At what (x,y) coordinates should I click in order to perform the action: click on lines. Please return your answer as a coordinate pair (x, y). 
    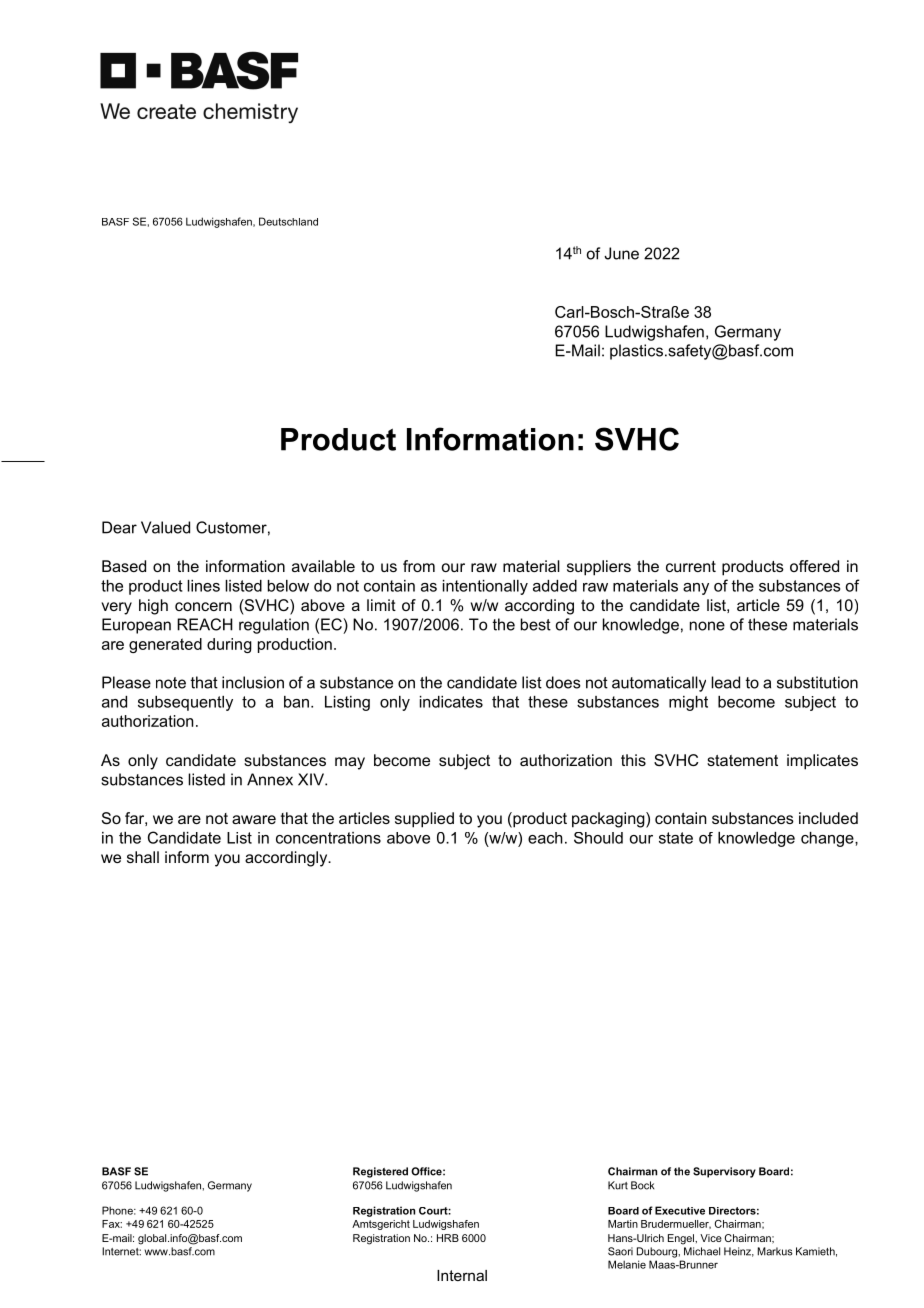
    Looking at the image, I should click on (203, 586).
